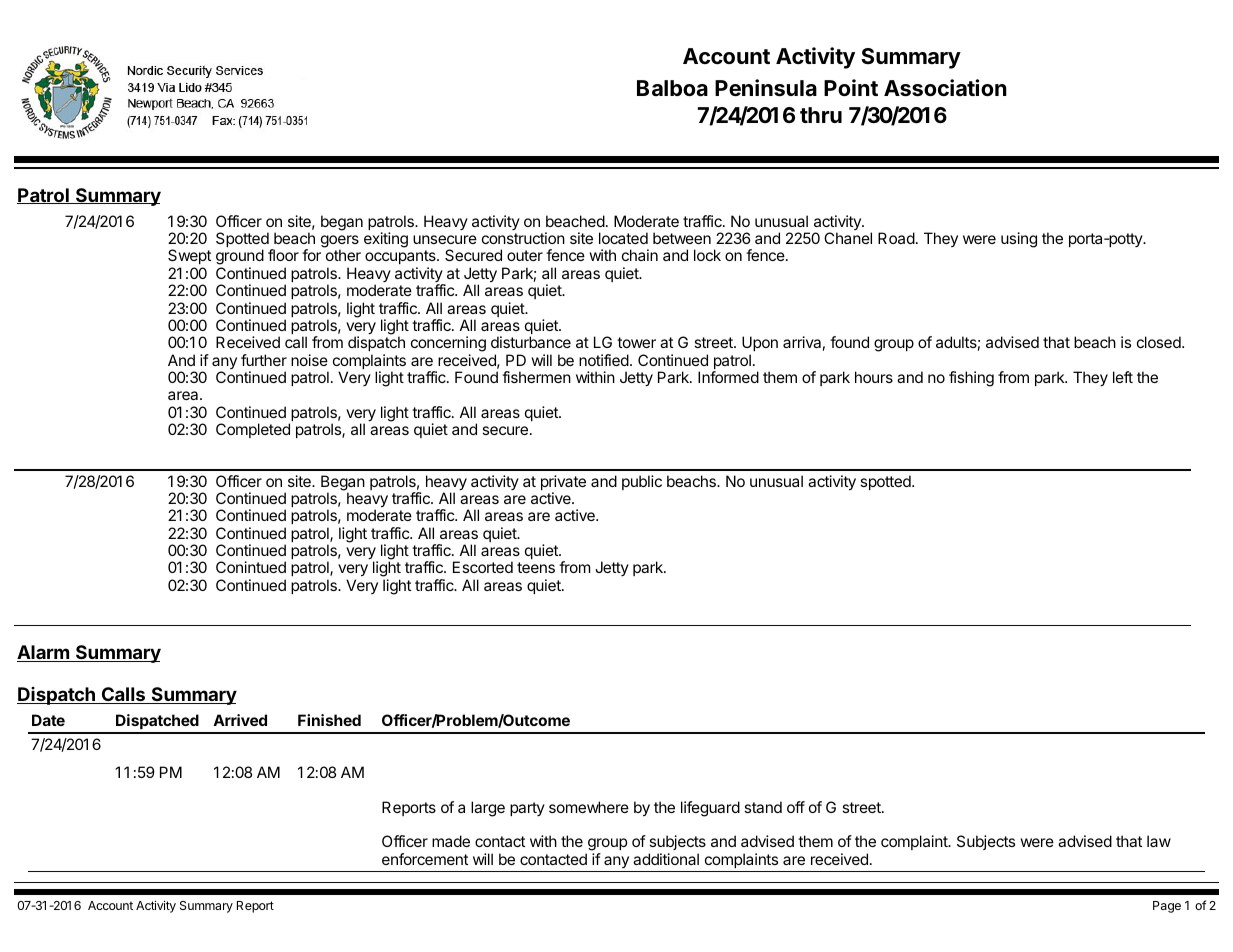  What do you see at coordinates (666, 859) in the screenshot?
I see `additional` at bounding box center [666, 859].
